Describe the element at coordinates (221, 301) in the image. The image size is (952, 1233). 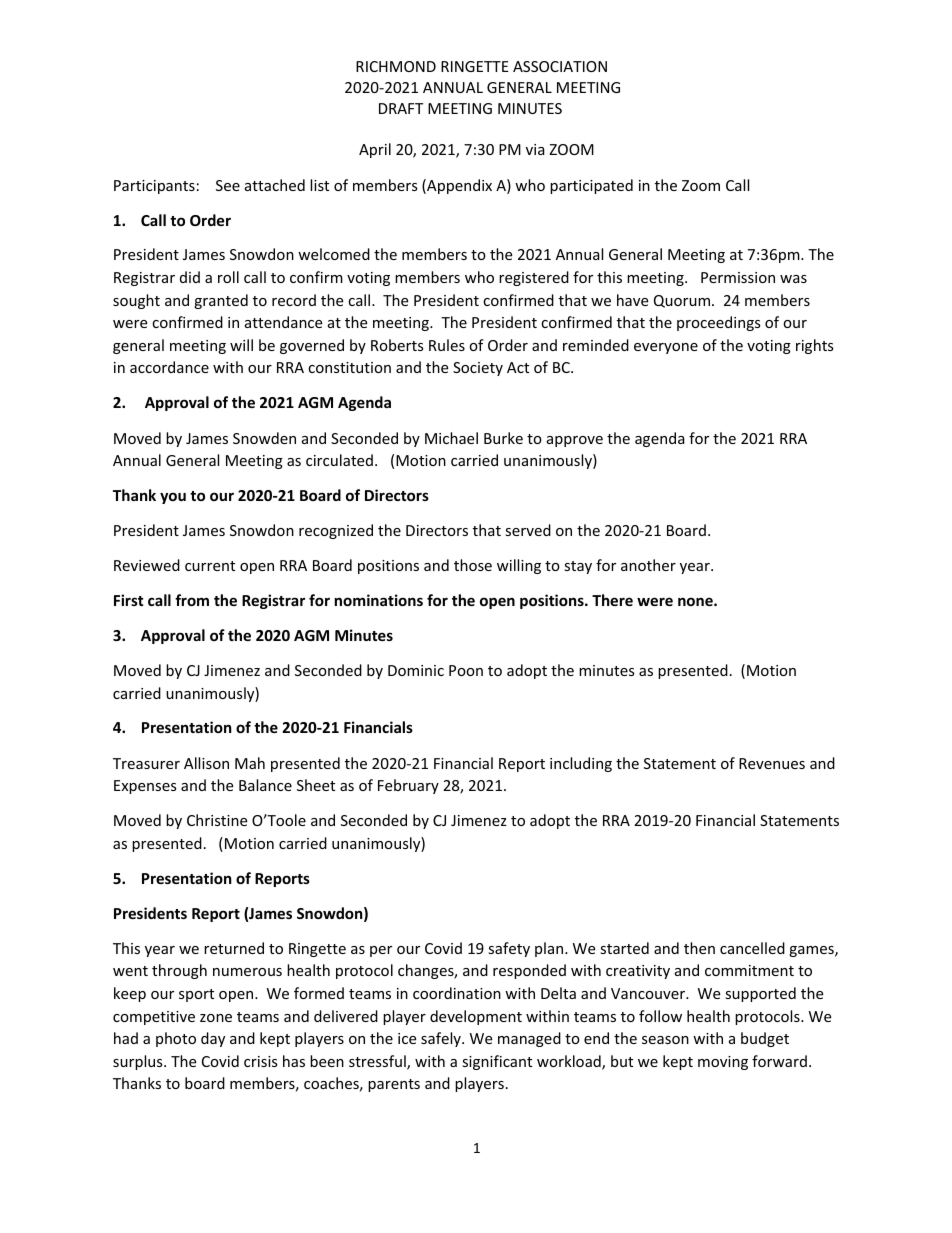
I see `granted` at that location.
